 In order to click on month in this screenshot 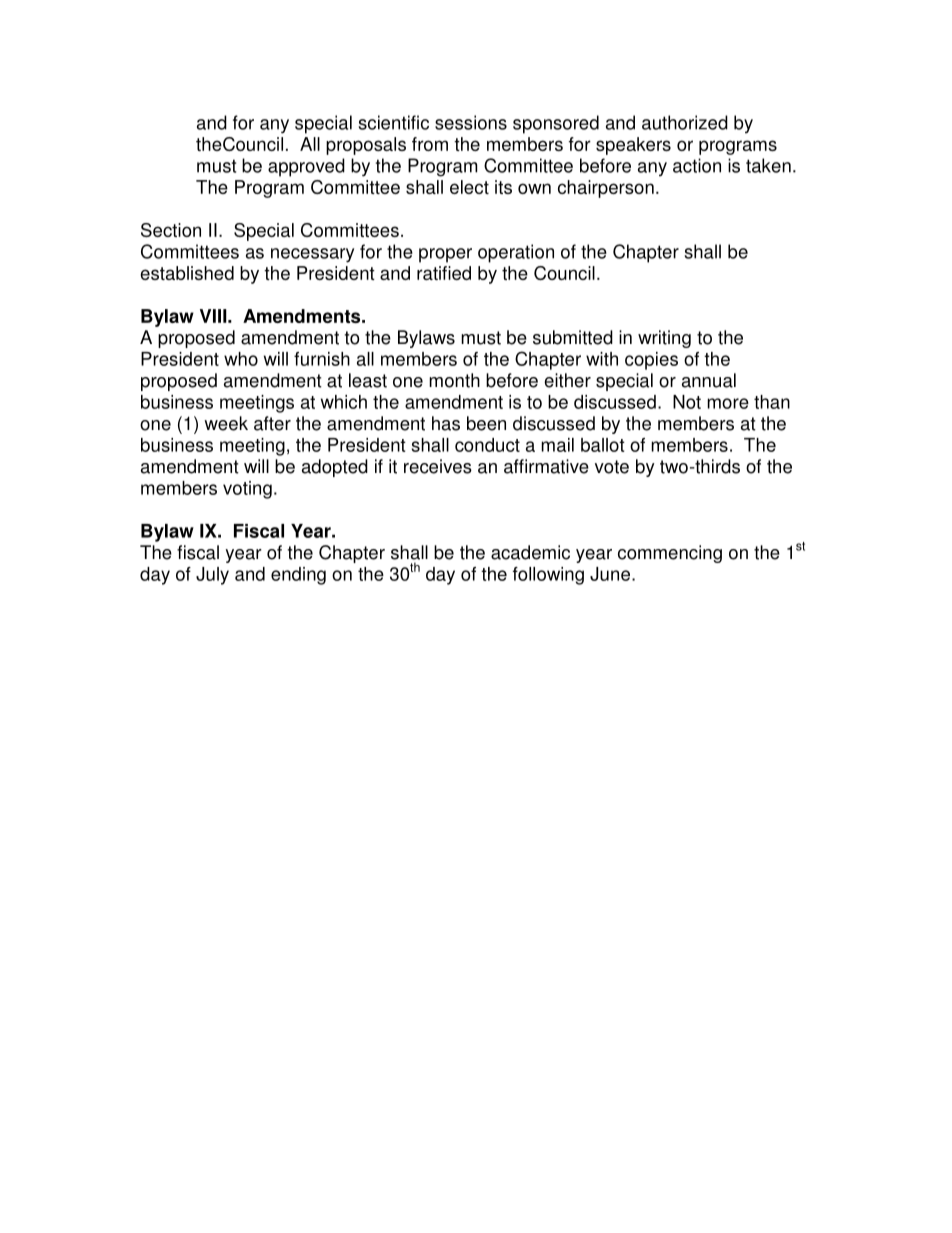, I will do `click(454, 380)`.
